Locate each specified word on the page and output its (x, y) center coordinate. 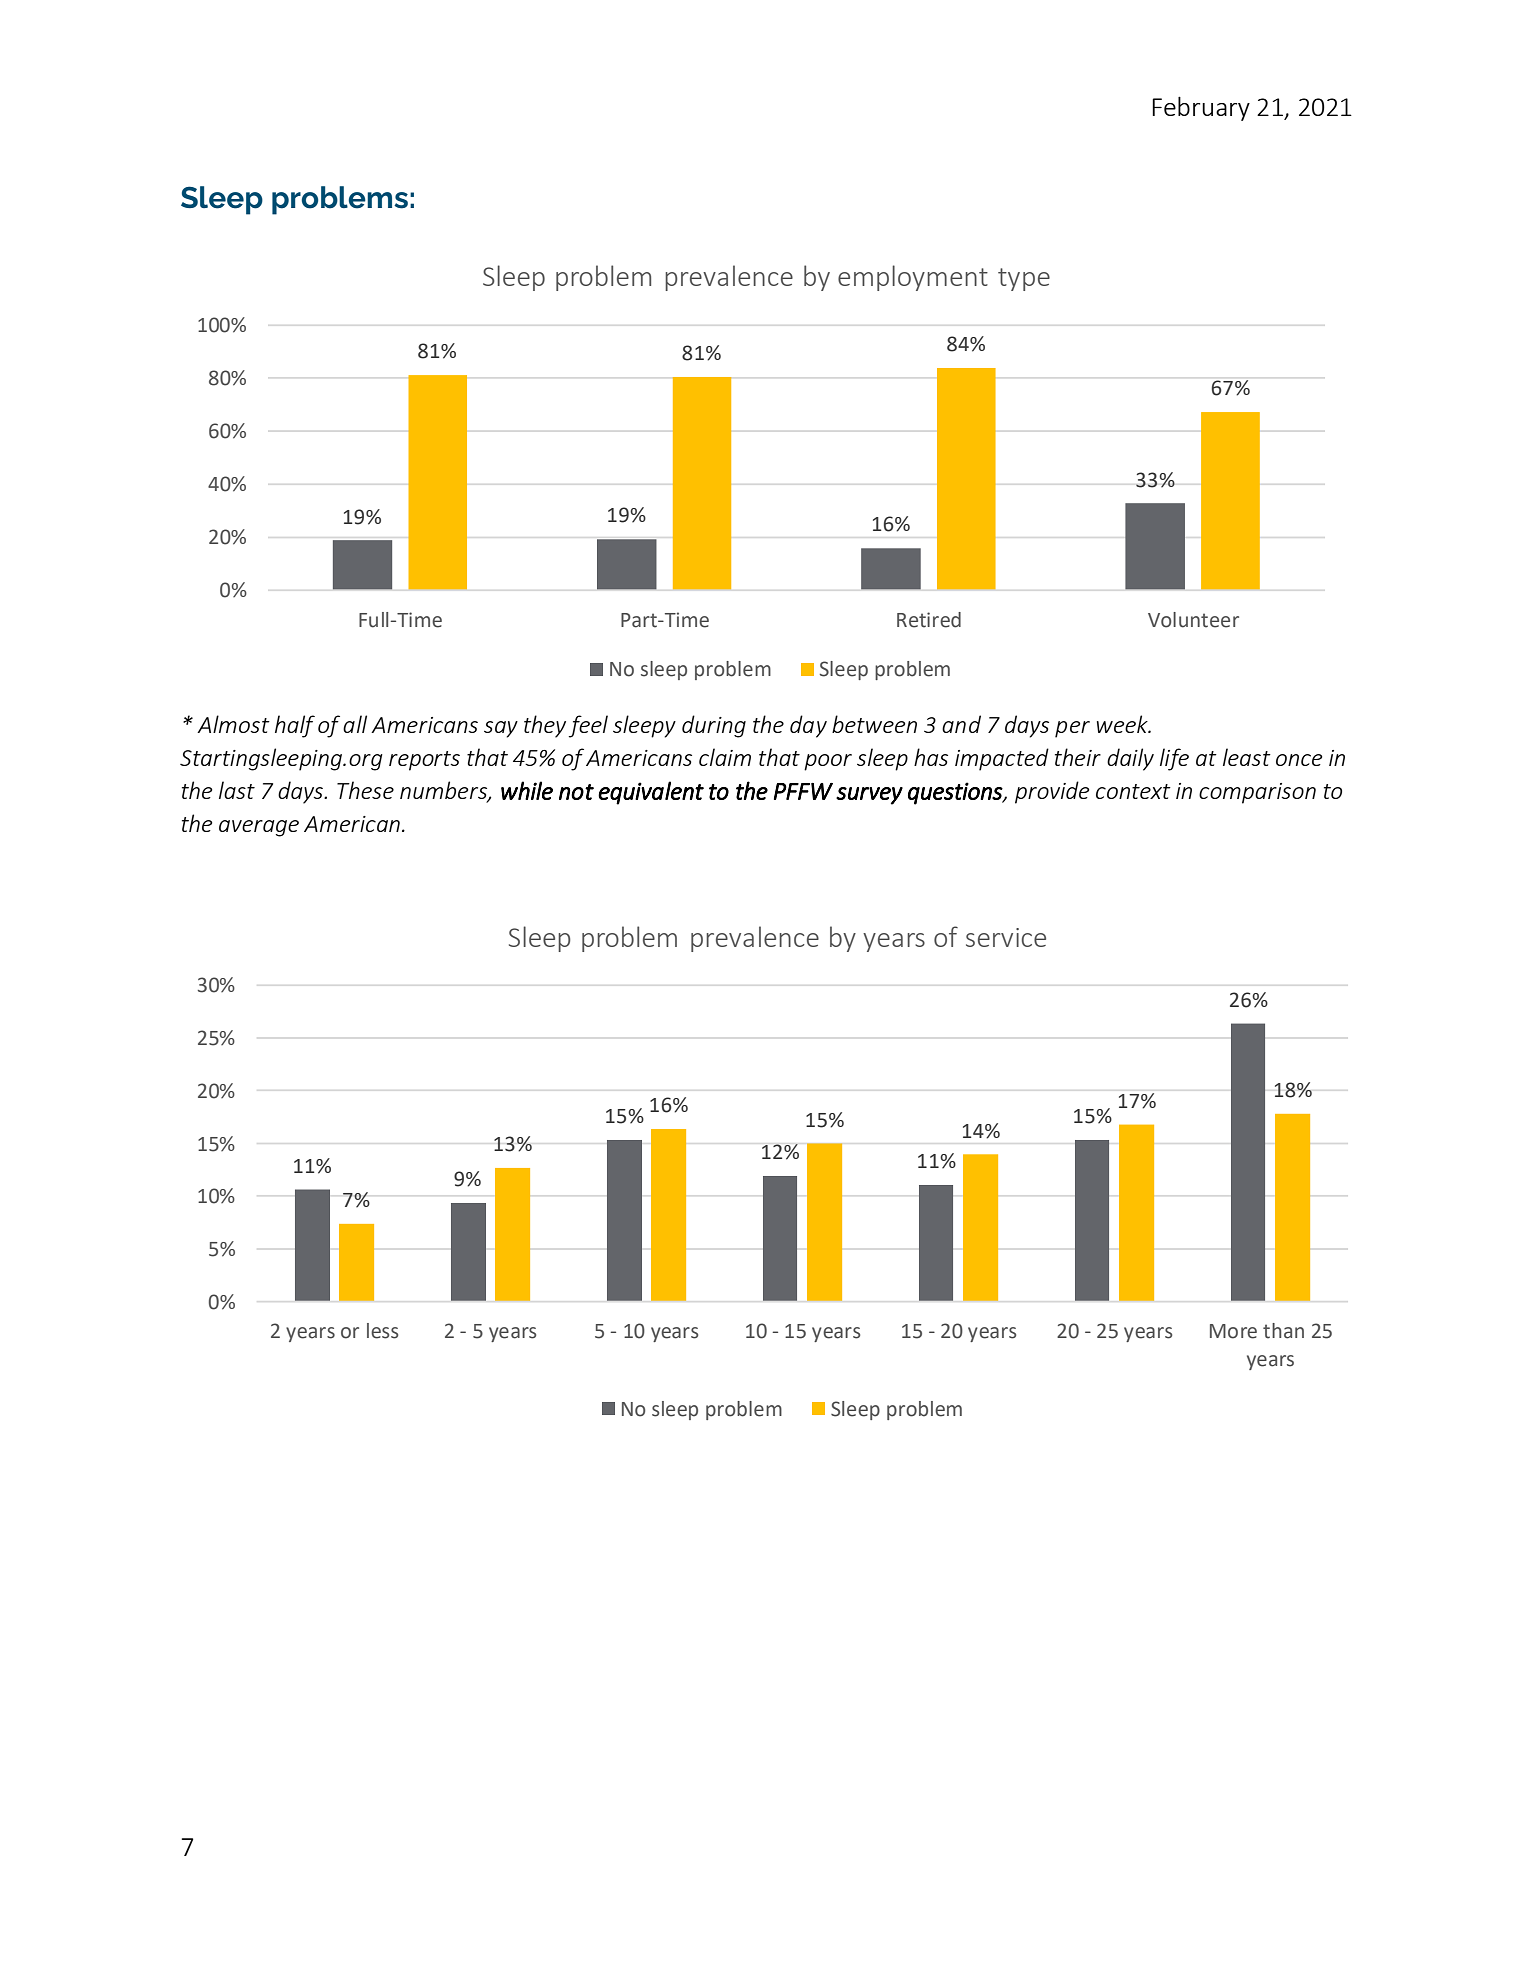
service (1006, 937)
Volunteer (1193, 620)
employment (913, 278)
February (1201, 108)
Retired (929, 620)
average (259, 828)
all (355, 724)
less (382, 1331)
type (1024, 279)
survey (869, 796)
